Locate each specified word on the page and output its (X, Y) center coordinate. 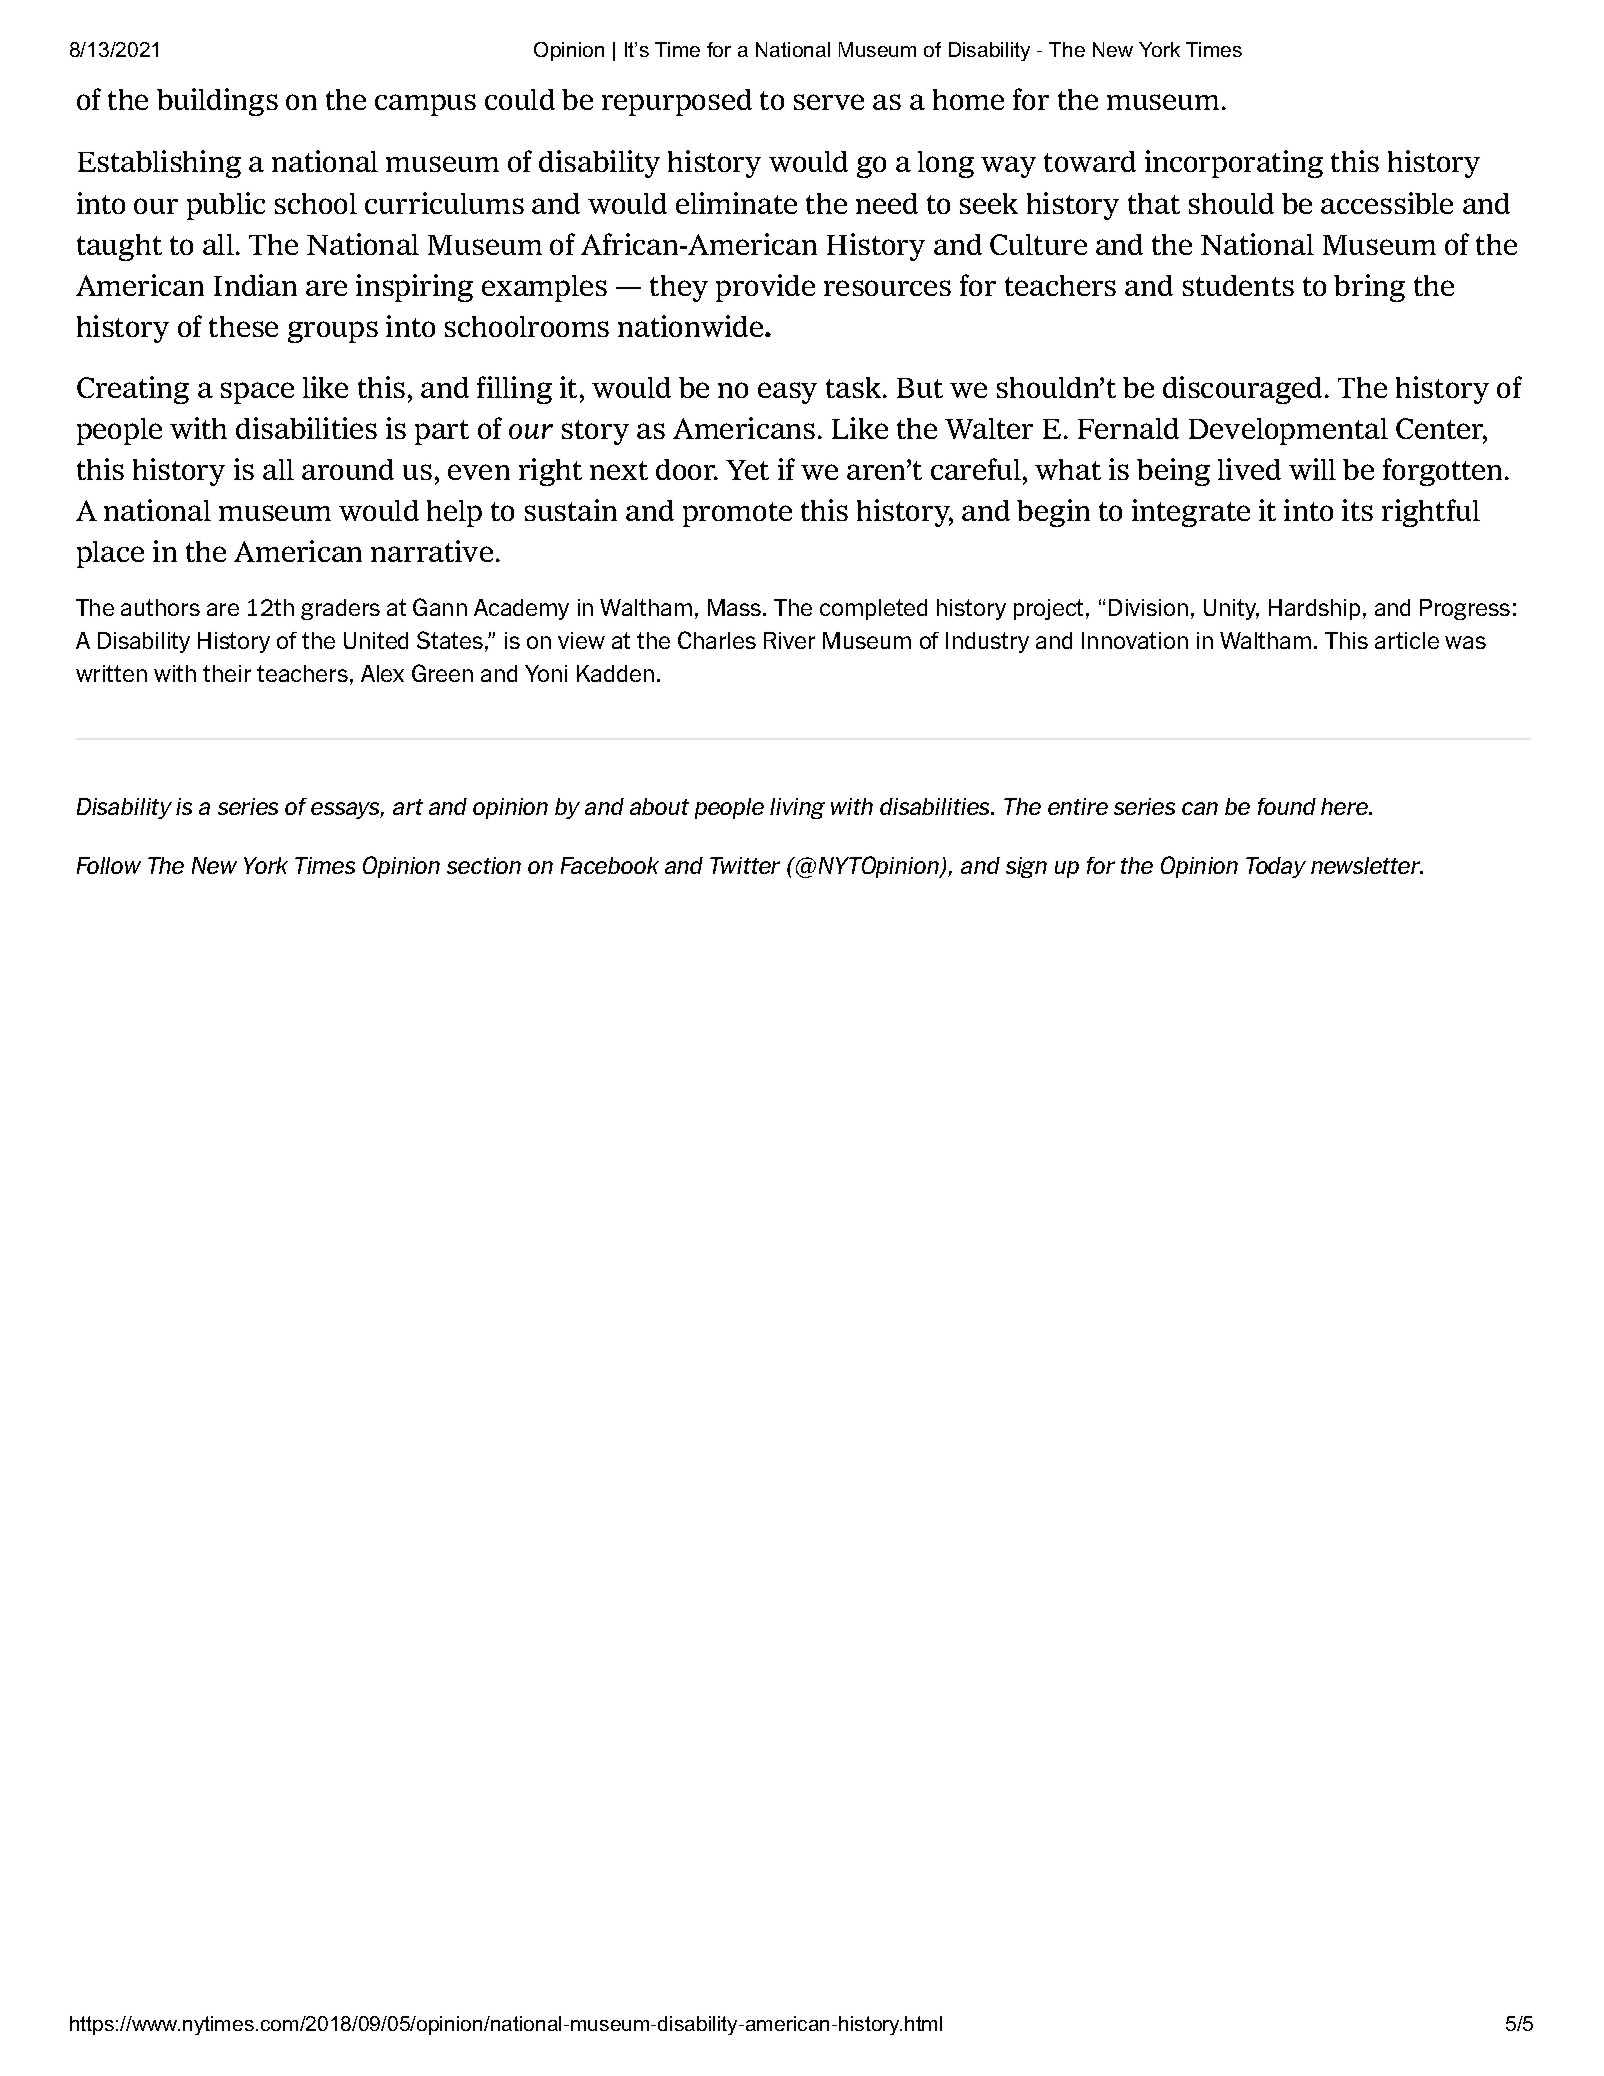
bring (1369, 288)
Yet (747, 470)
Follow (109, 865)
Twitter (745, 865)
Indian (255, 285)
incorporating (1234, 164)
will (1312, 469)
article (1407, 640)
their (227, 673)
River (789, 640)
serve (829, 102)
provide (765, 288)
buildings (217, 102)
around (348, 469)
